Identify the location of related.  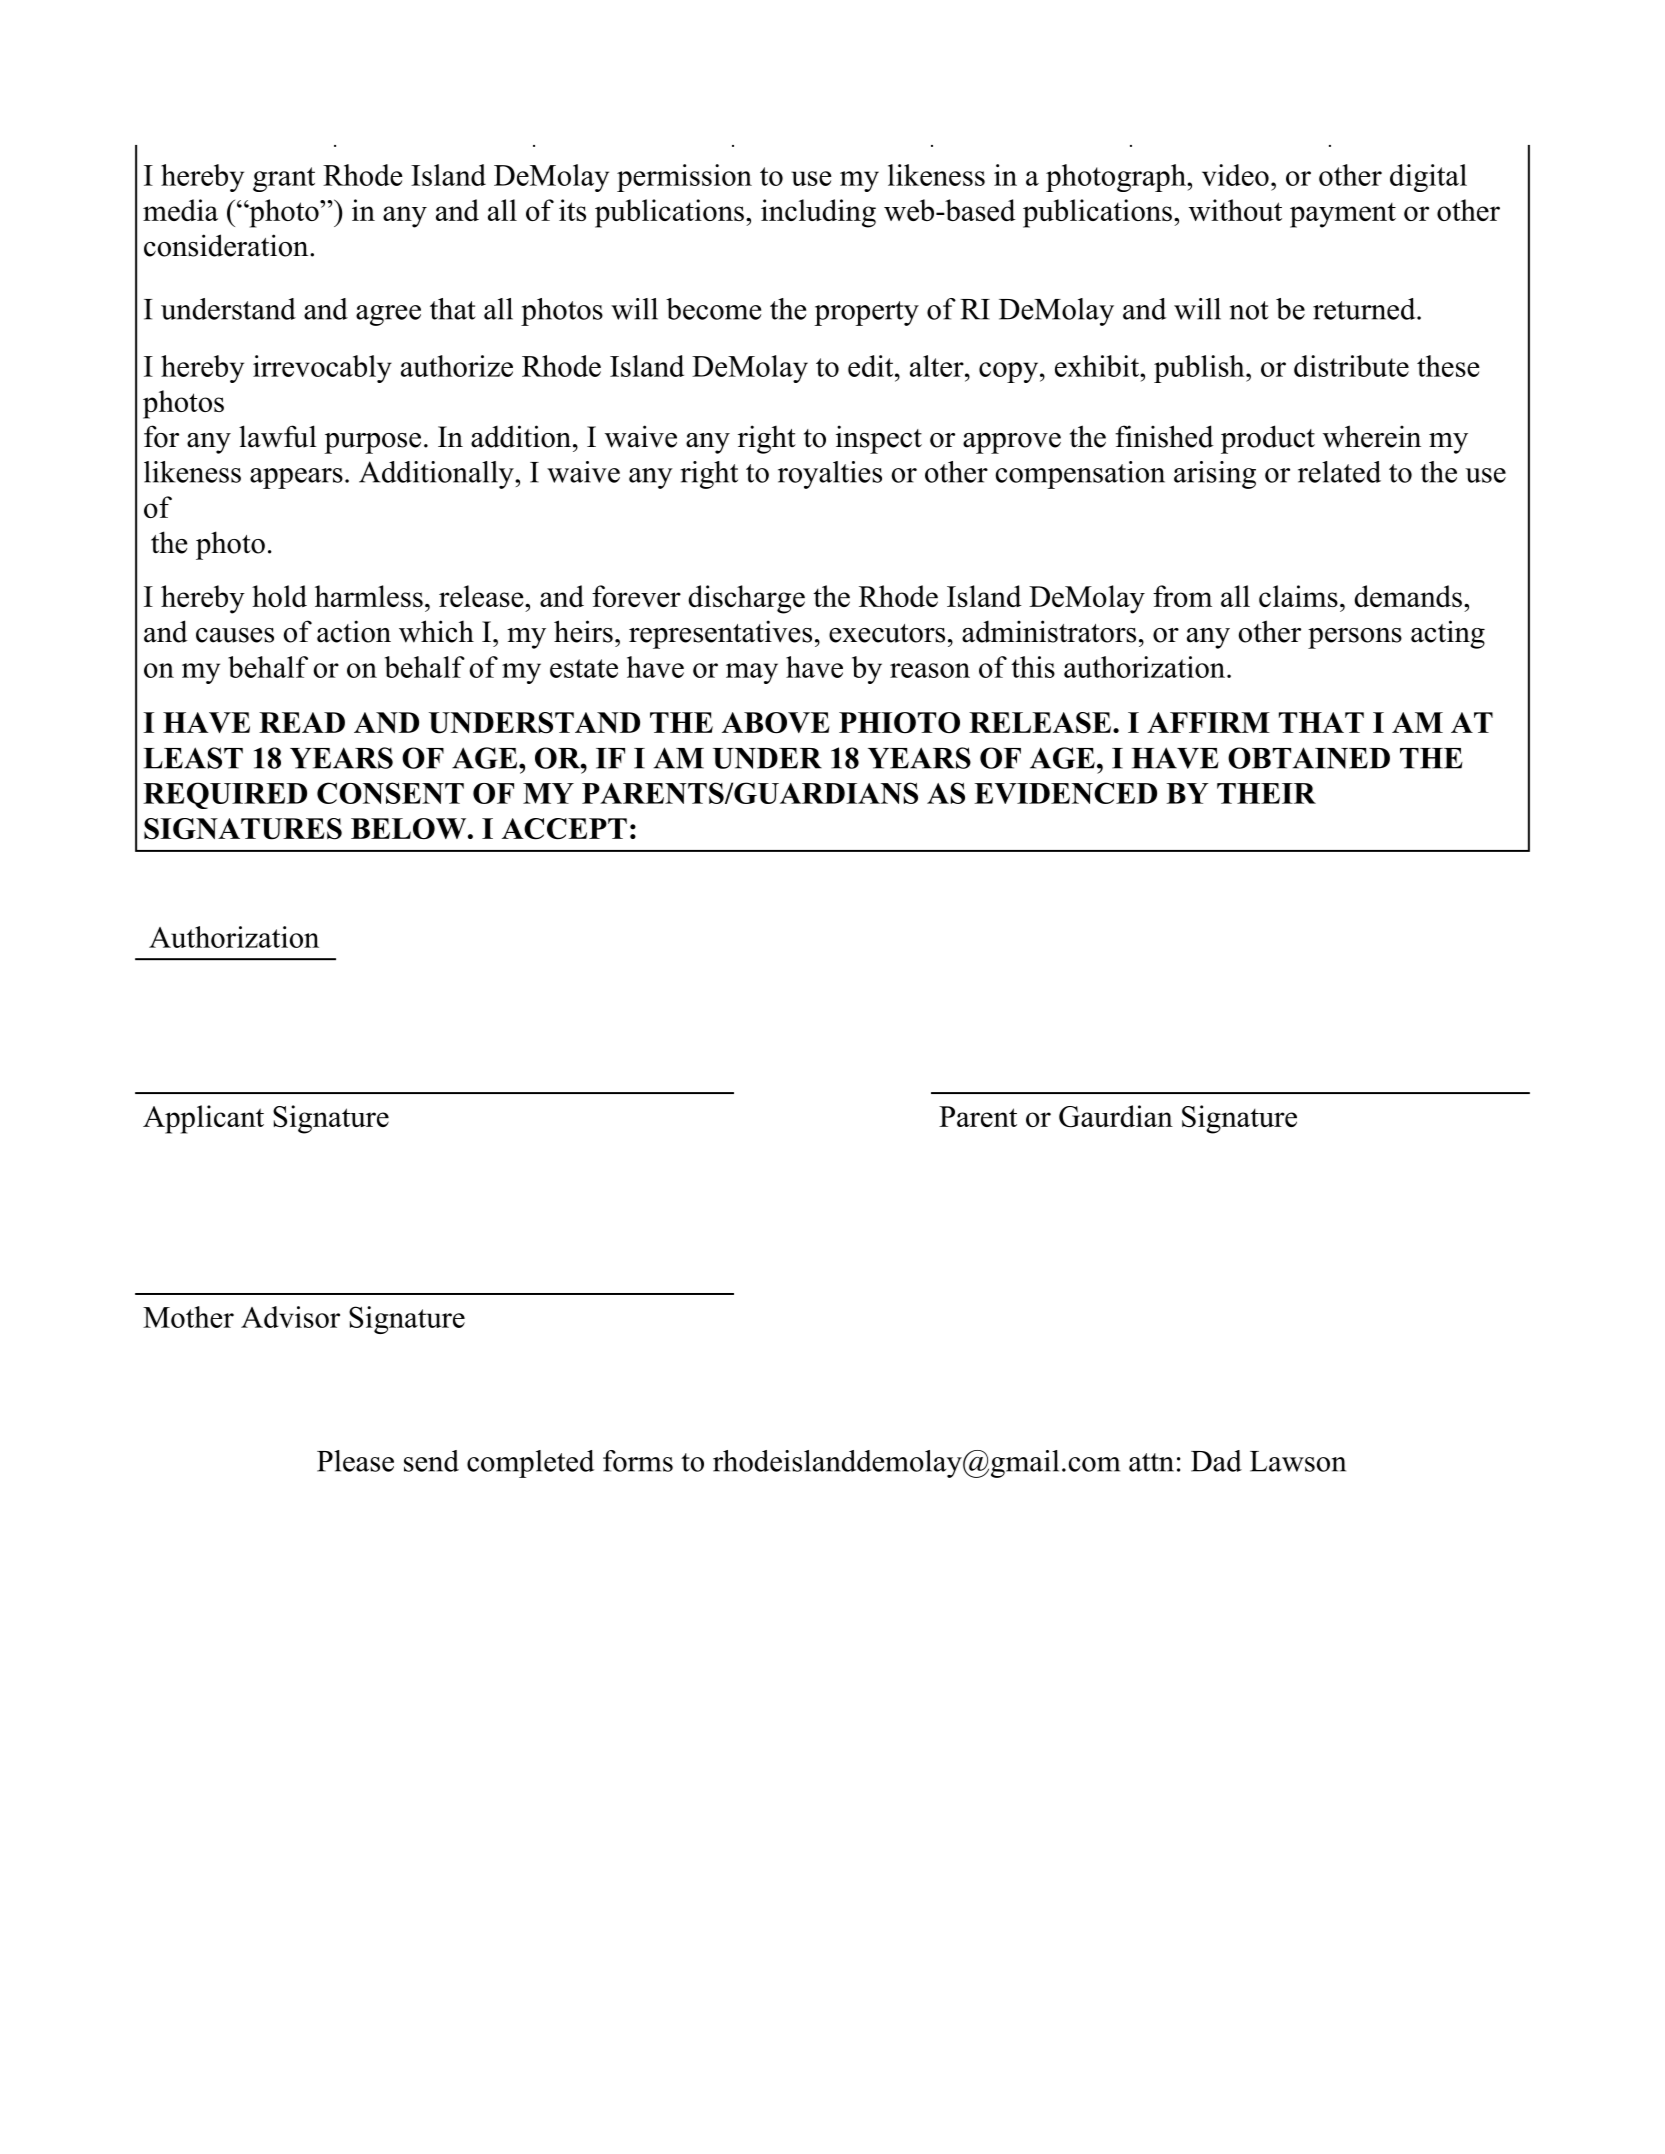
(1339, 472).
